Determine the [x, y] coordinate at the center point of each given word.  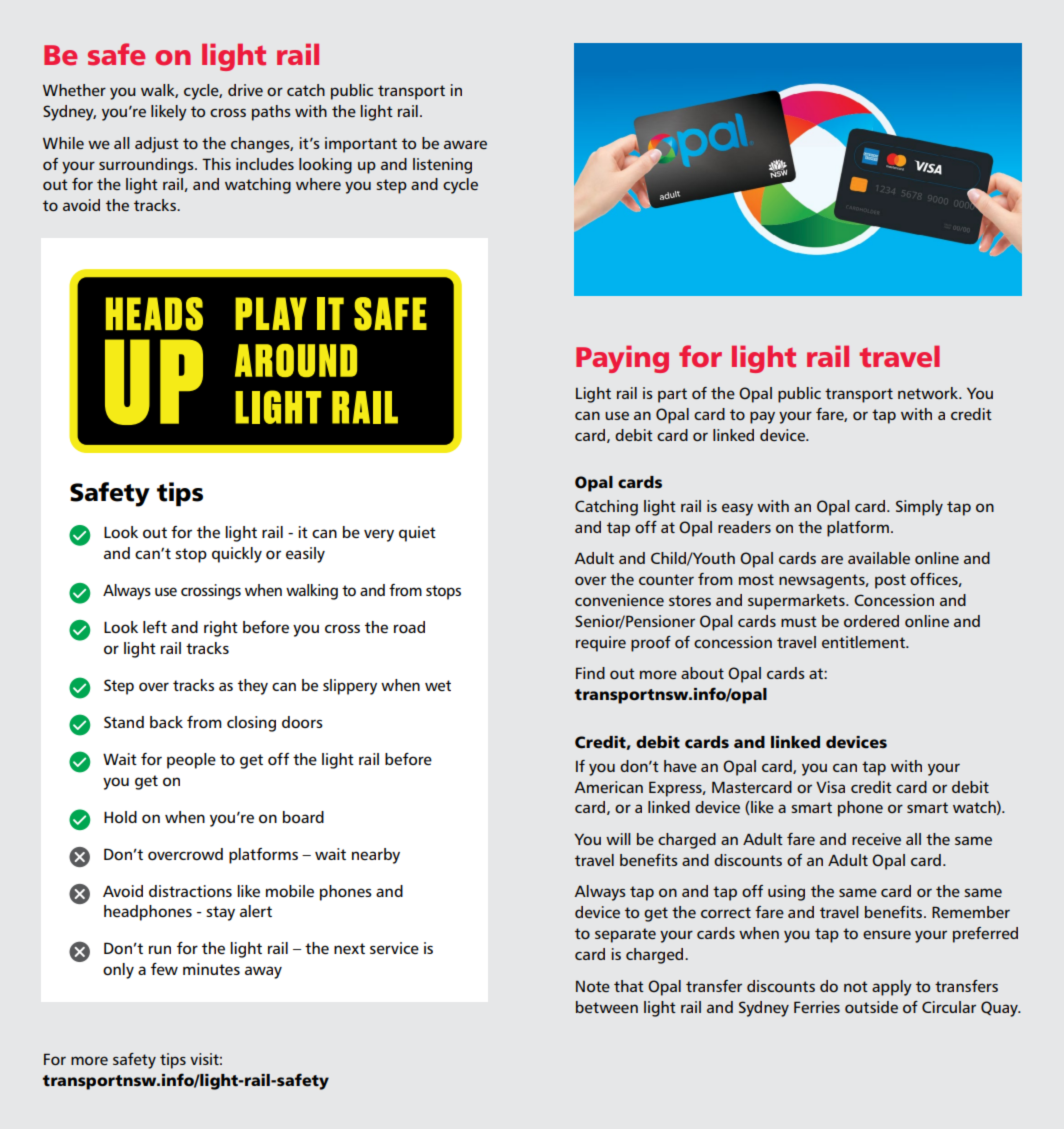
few [164, 969]
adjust [157, 145]
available [879, 558]
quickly [237, 555]
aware [465, 144]
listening [442, 166]
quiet [417, 534]
